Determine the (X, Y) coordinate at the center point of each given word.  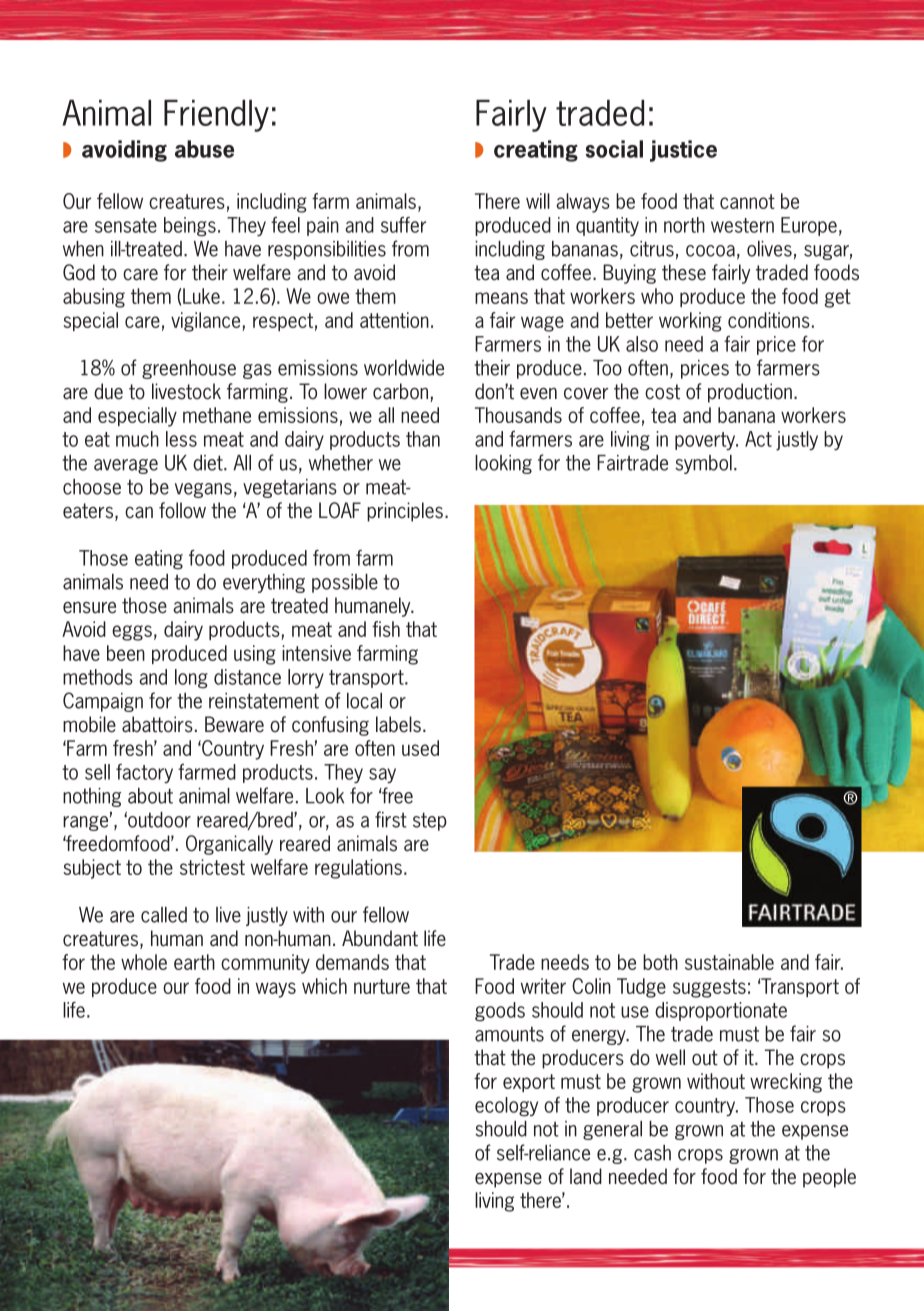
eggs (132, 633)
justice (683, 151)
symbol (703, 464)
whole (144, 962)
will (538, 201)
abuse (204, 149)
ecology (506, 1107)
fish (386, 629)
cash (652, 1153)
